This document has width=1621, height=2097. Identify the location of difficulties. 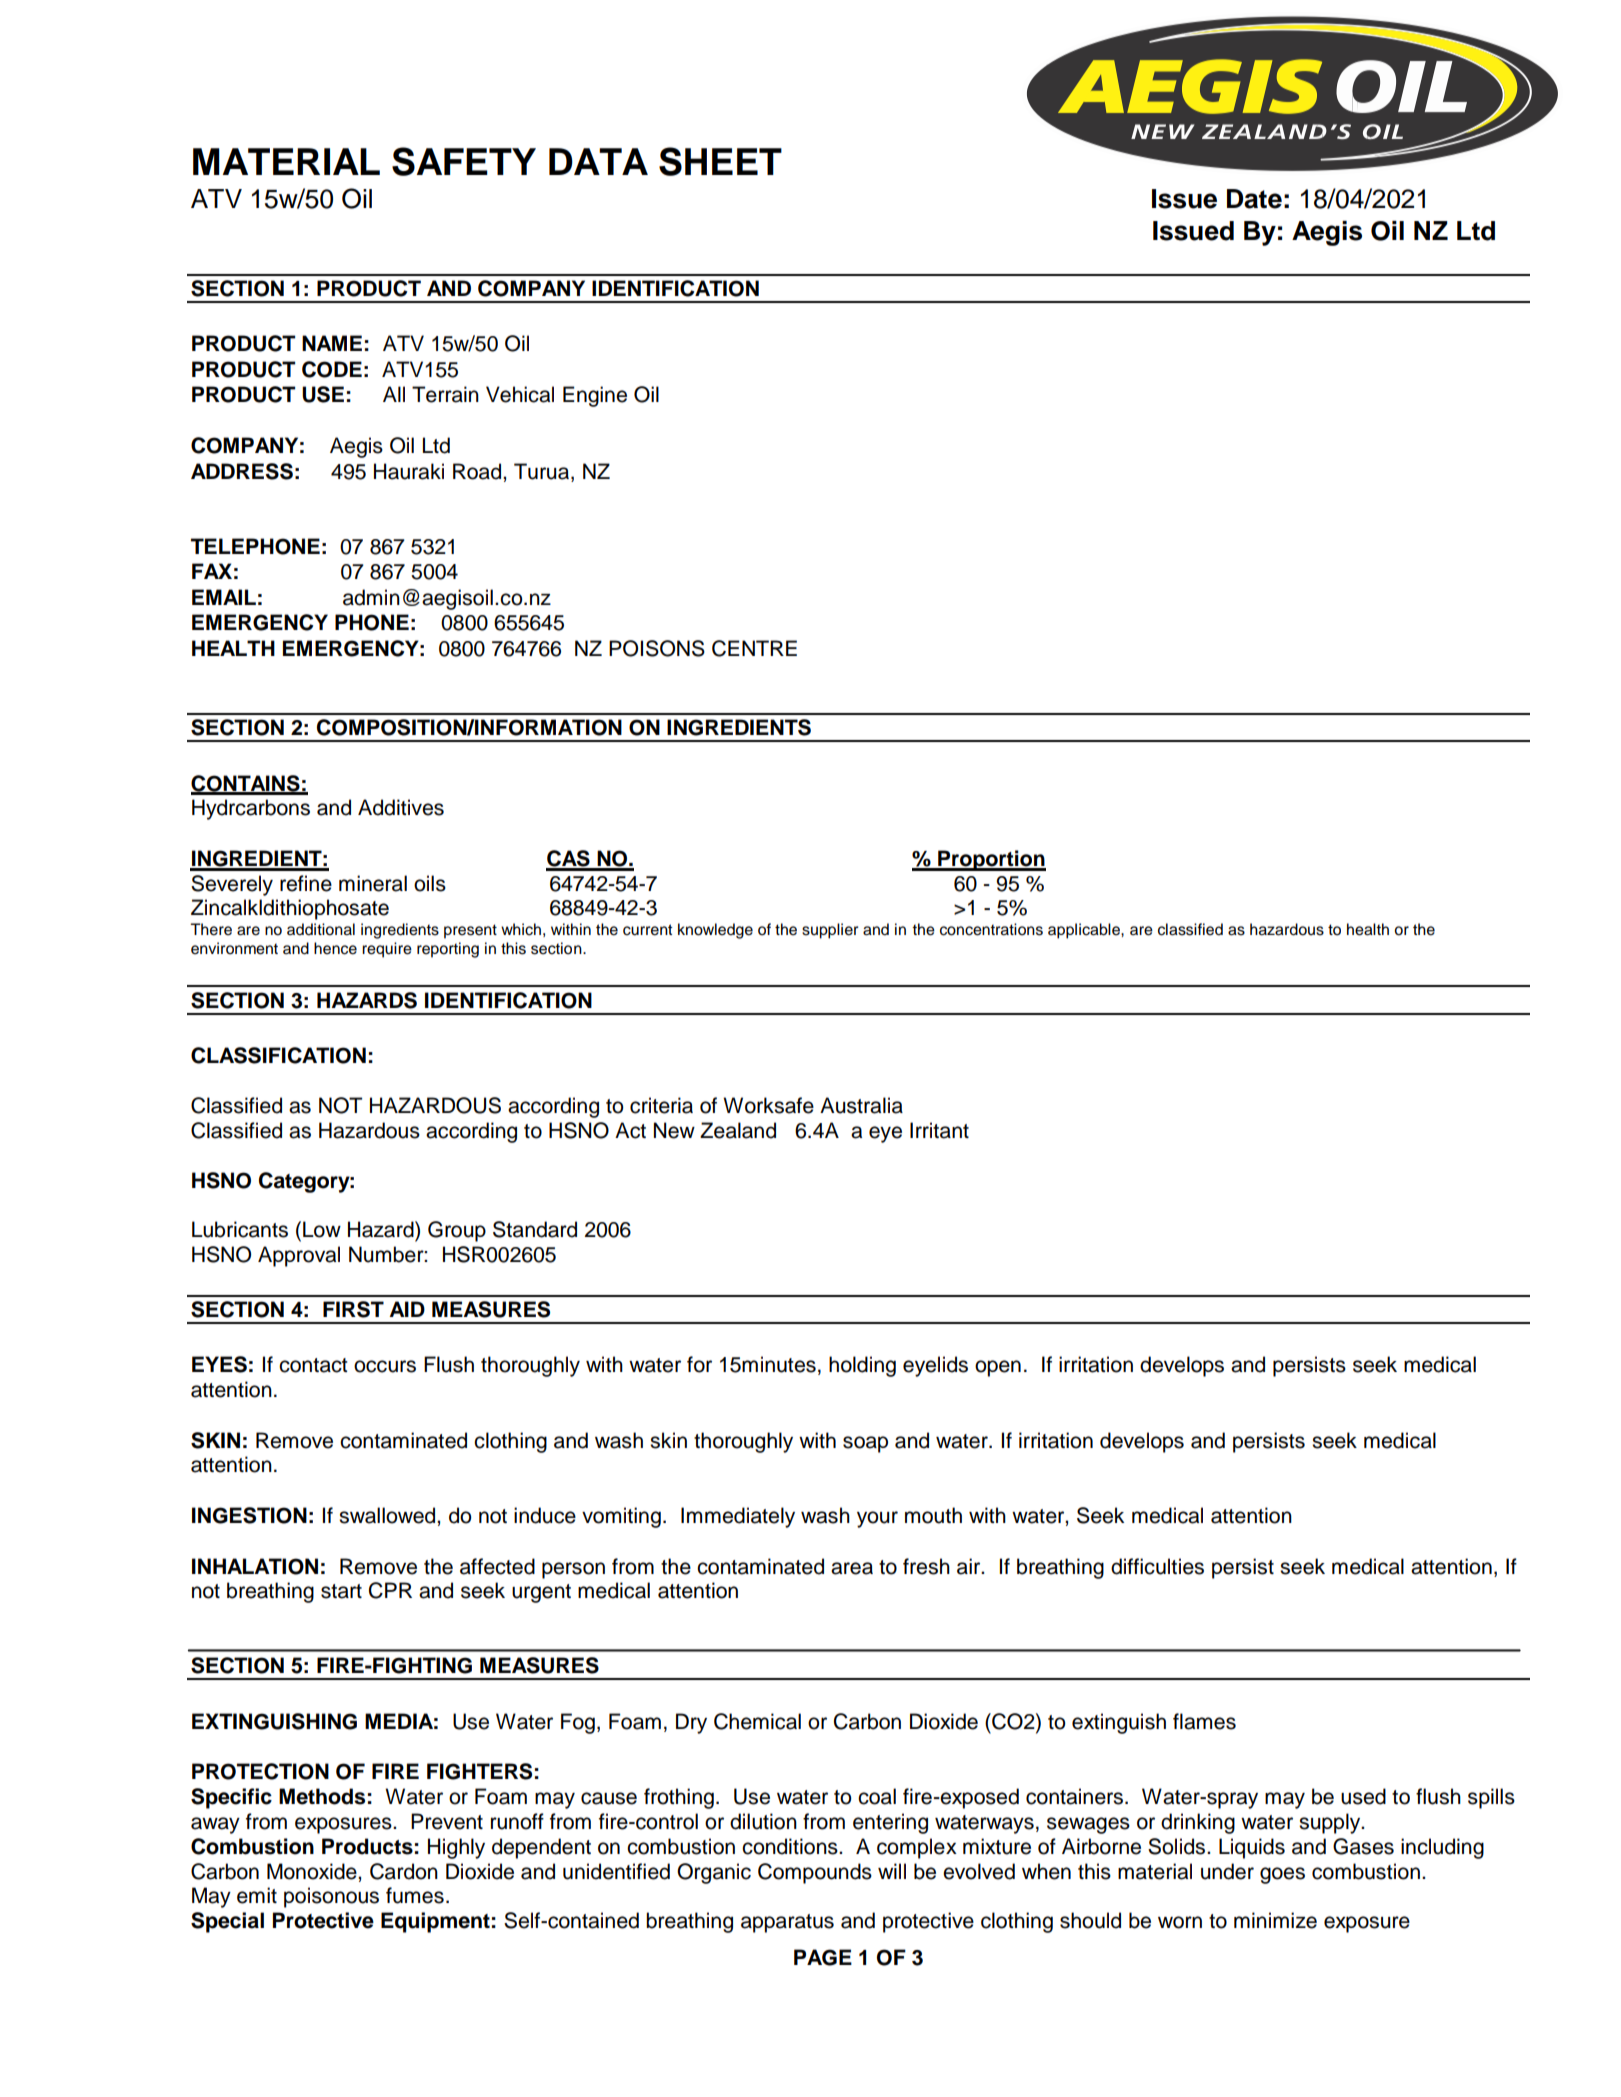
(1157, 1566).
